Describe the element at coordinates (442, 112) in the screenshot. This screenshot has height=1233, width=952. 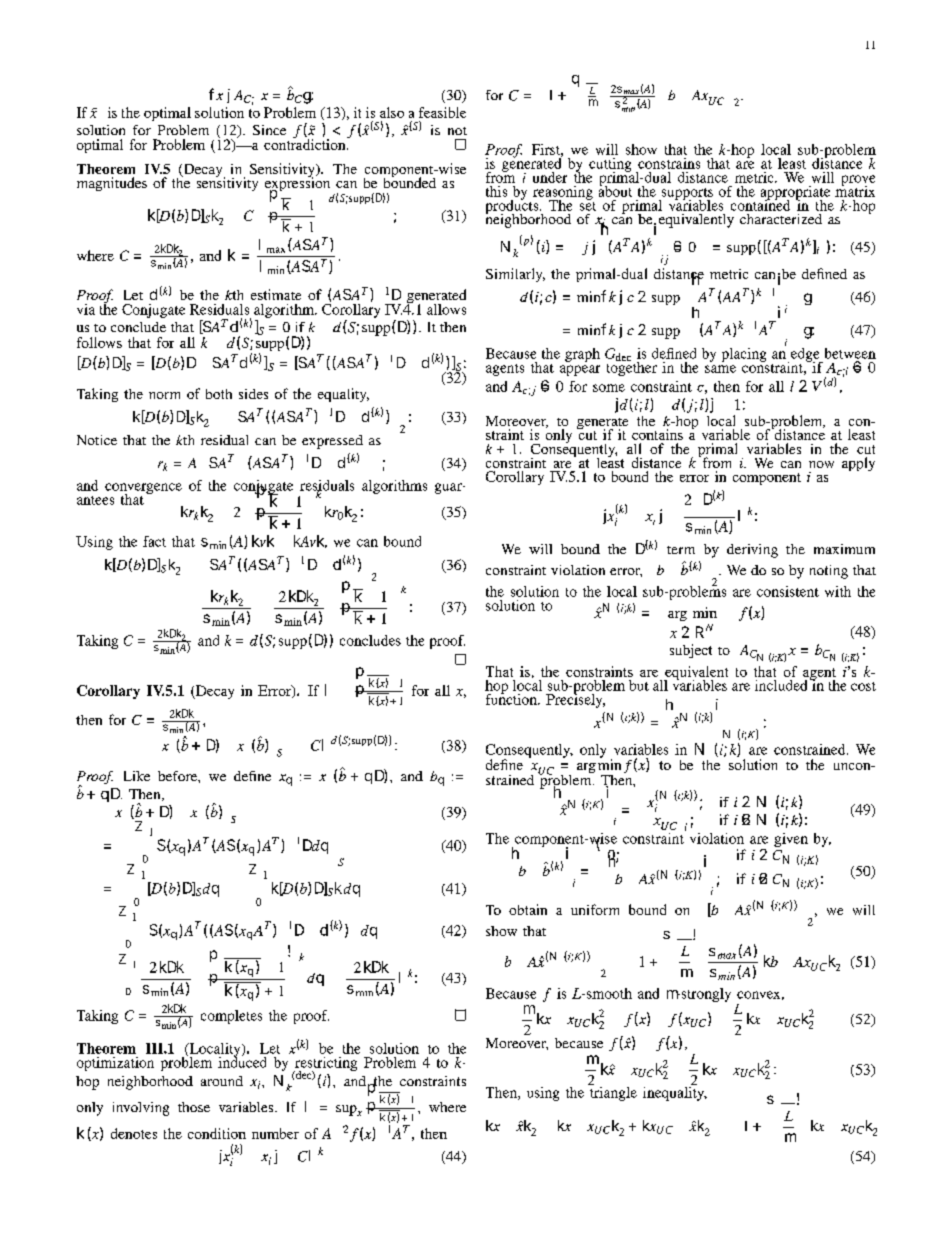
I see `feasible` at that location.
